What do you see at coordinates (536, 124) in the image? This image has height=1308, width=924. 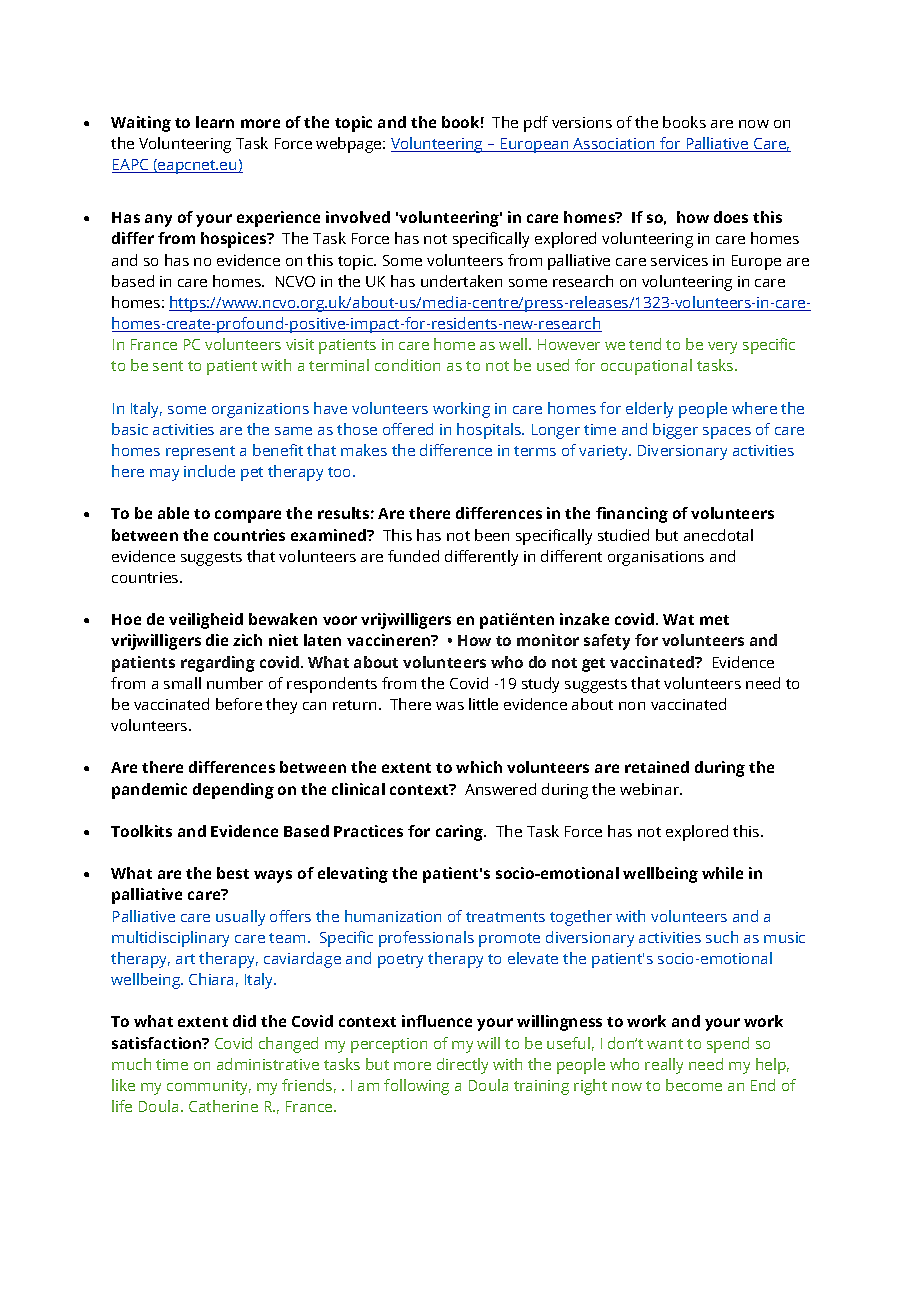 I see `pdf` at bounding box center [536, 124].
